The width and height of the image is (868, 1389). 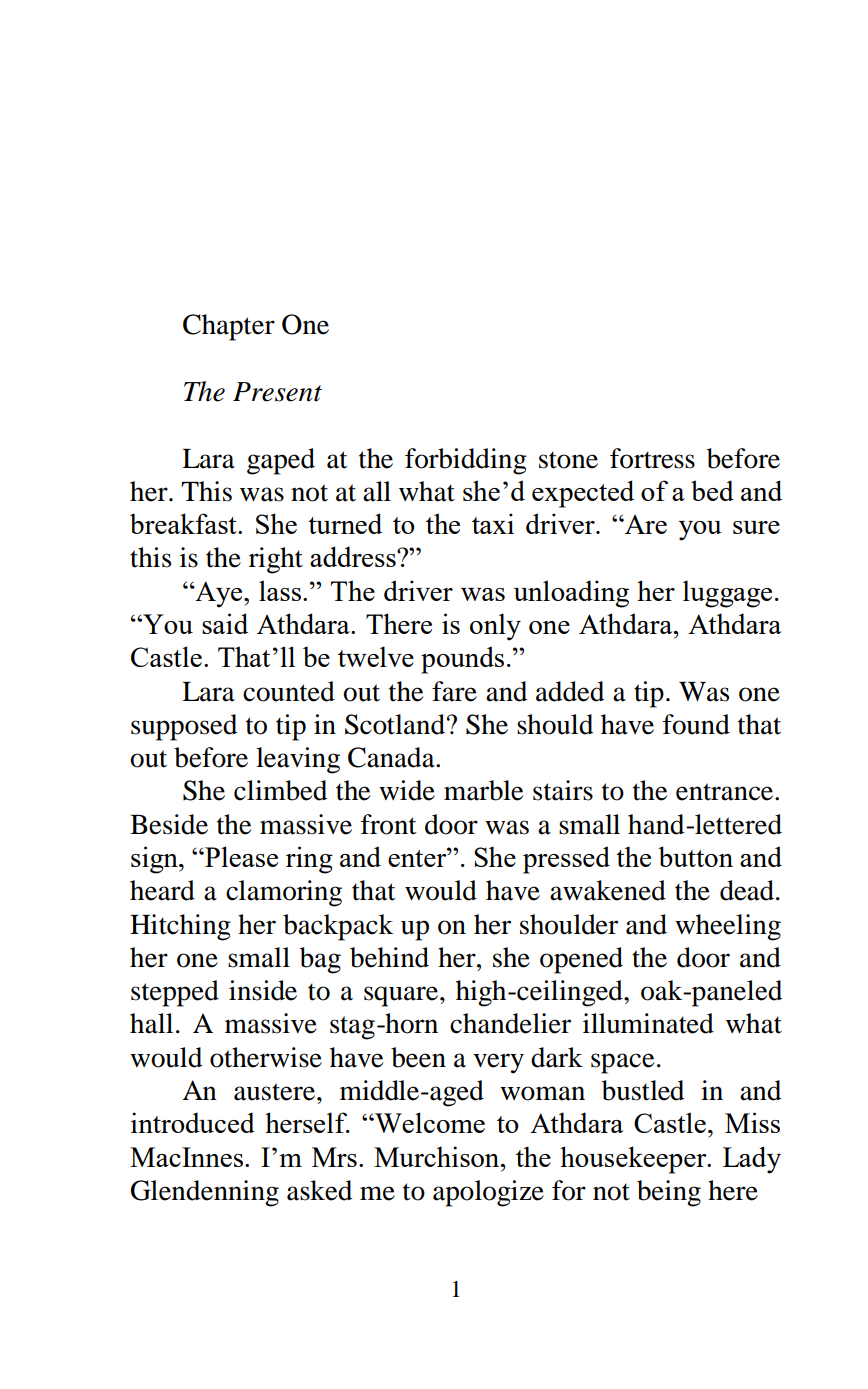 I want to click on Chapter, so click(x=229, y=327).
